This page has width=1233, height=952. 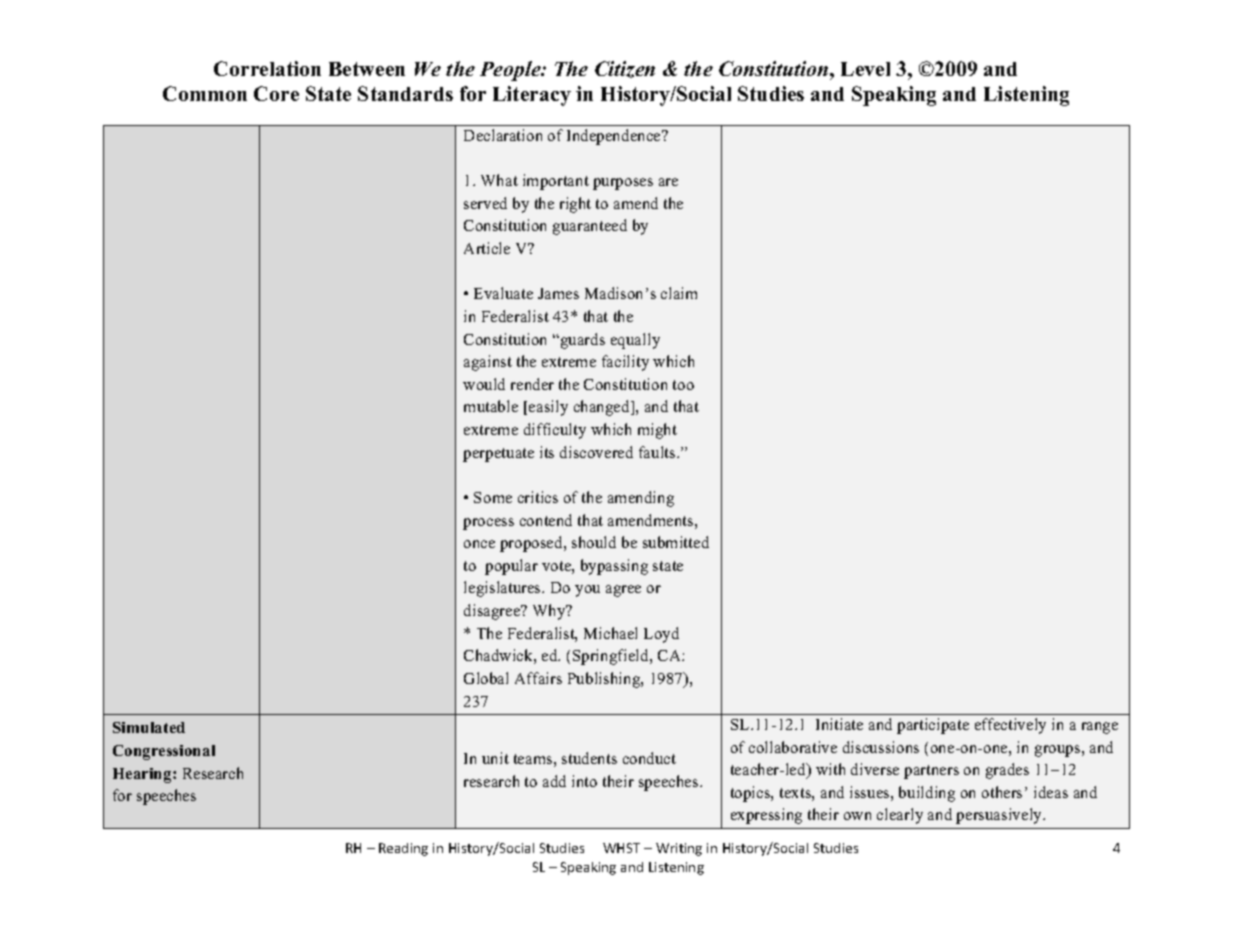 I want to click on claim, so click(x=679, y=293).
